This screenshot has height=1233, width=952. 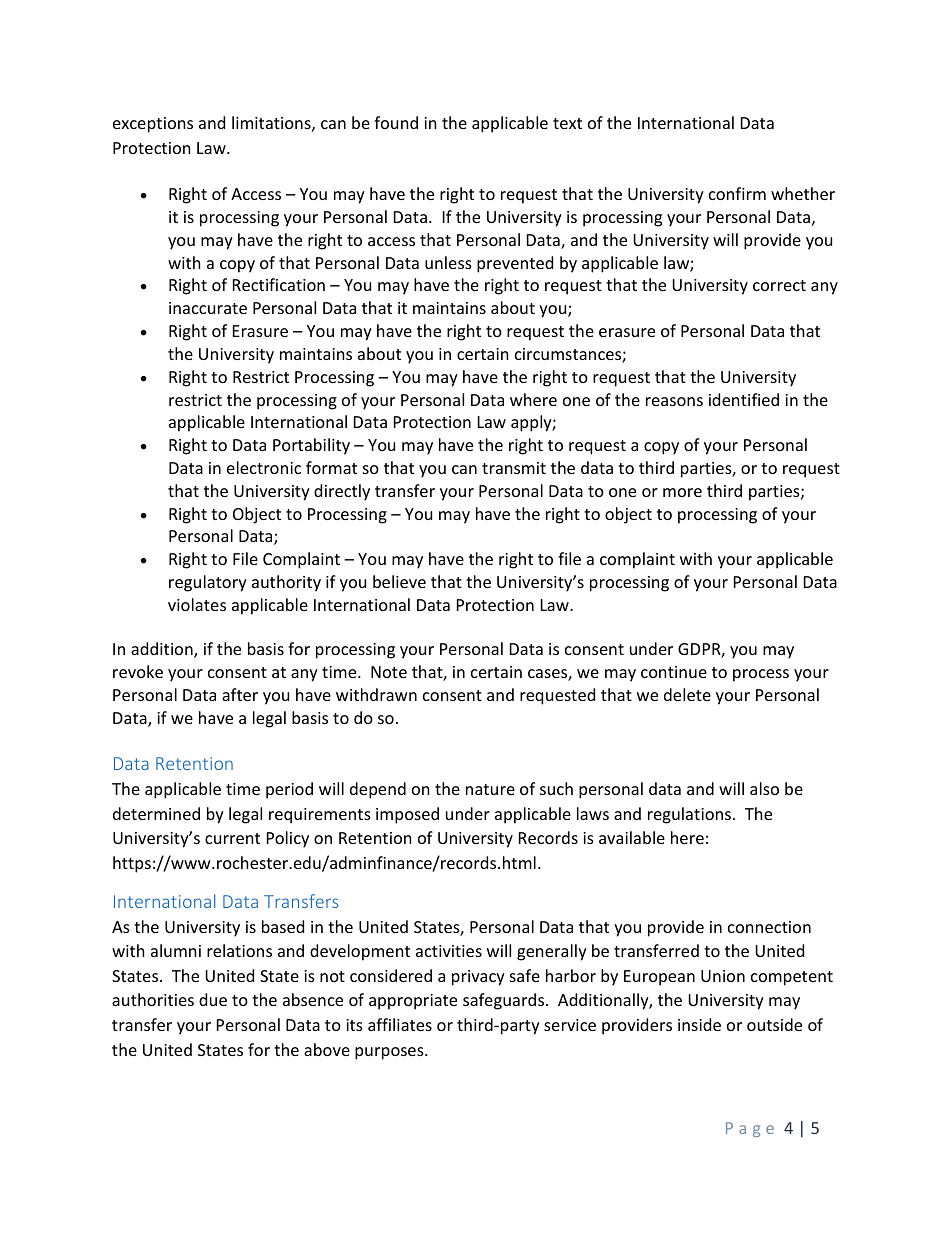 What do you see at coordinates (208, 308) in the screenshot?
I see `inaccurate` at bounding box center [208, 308].
